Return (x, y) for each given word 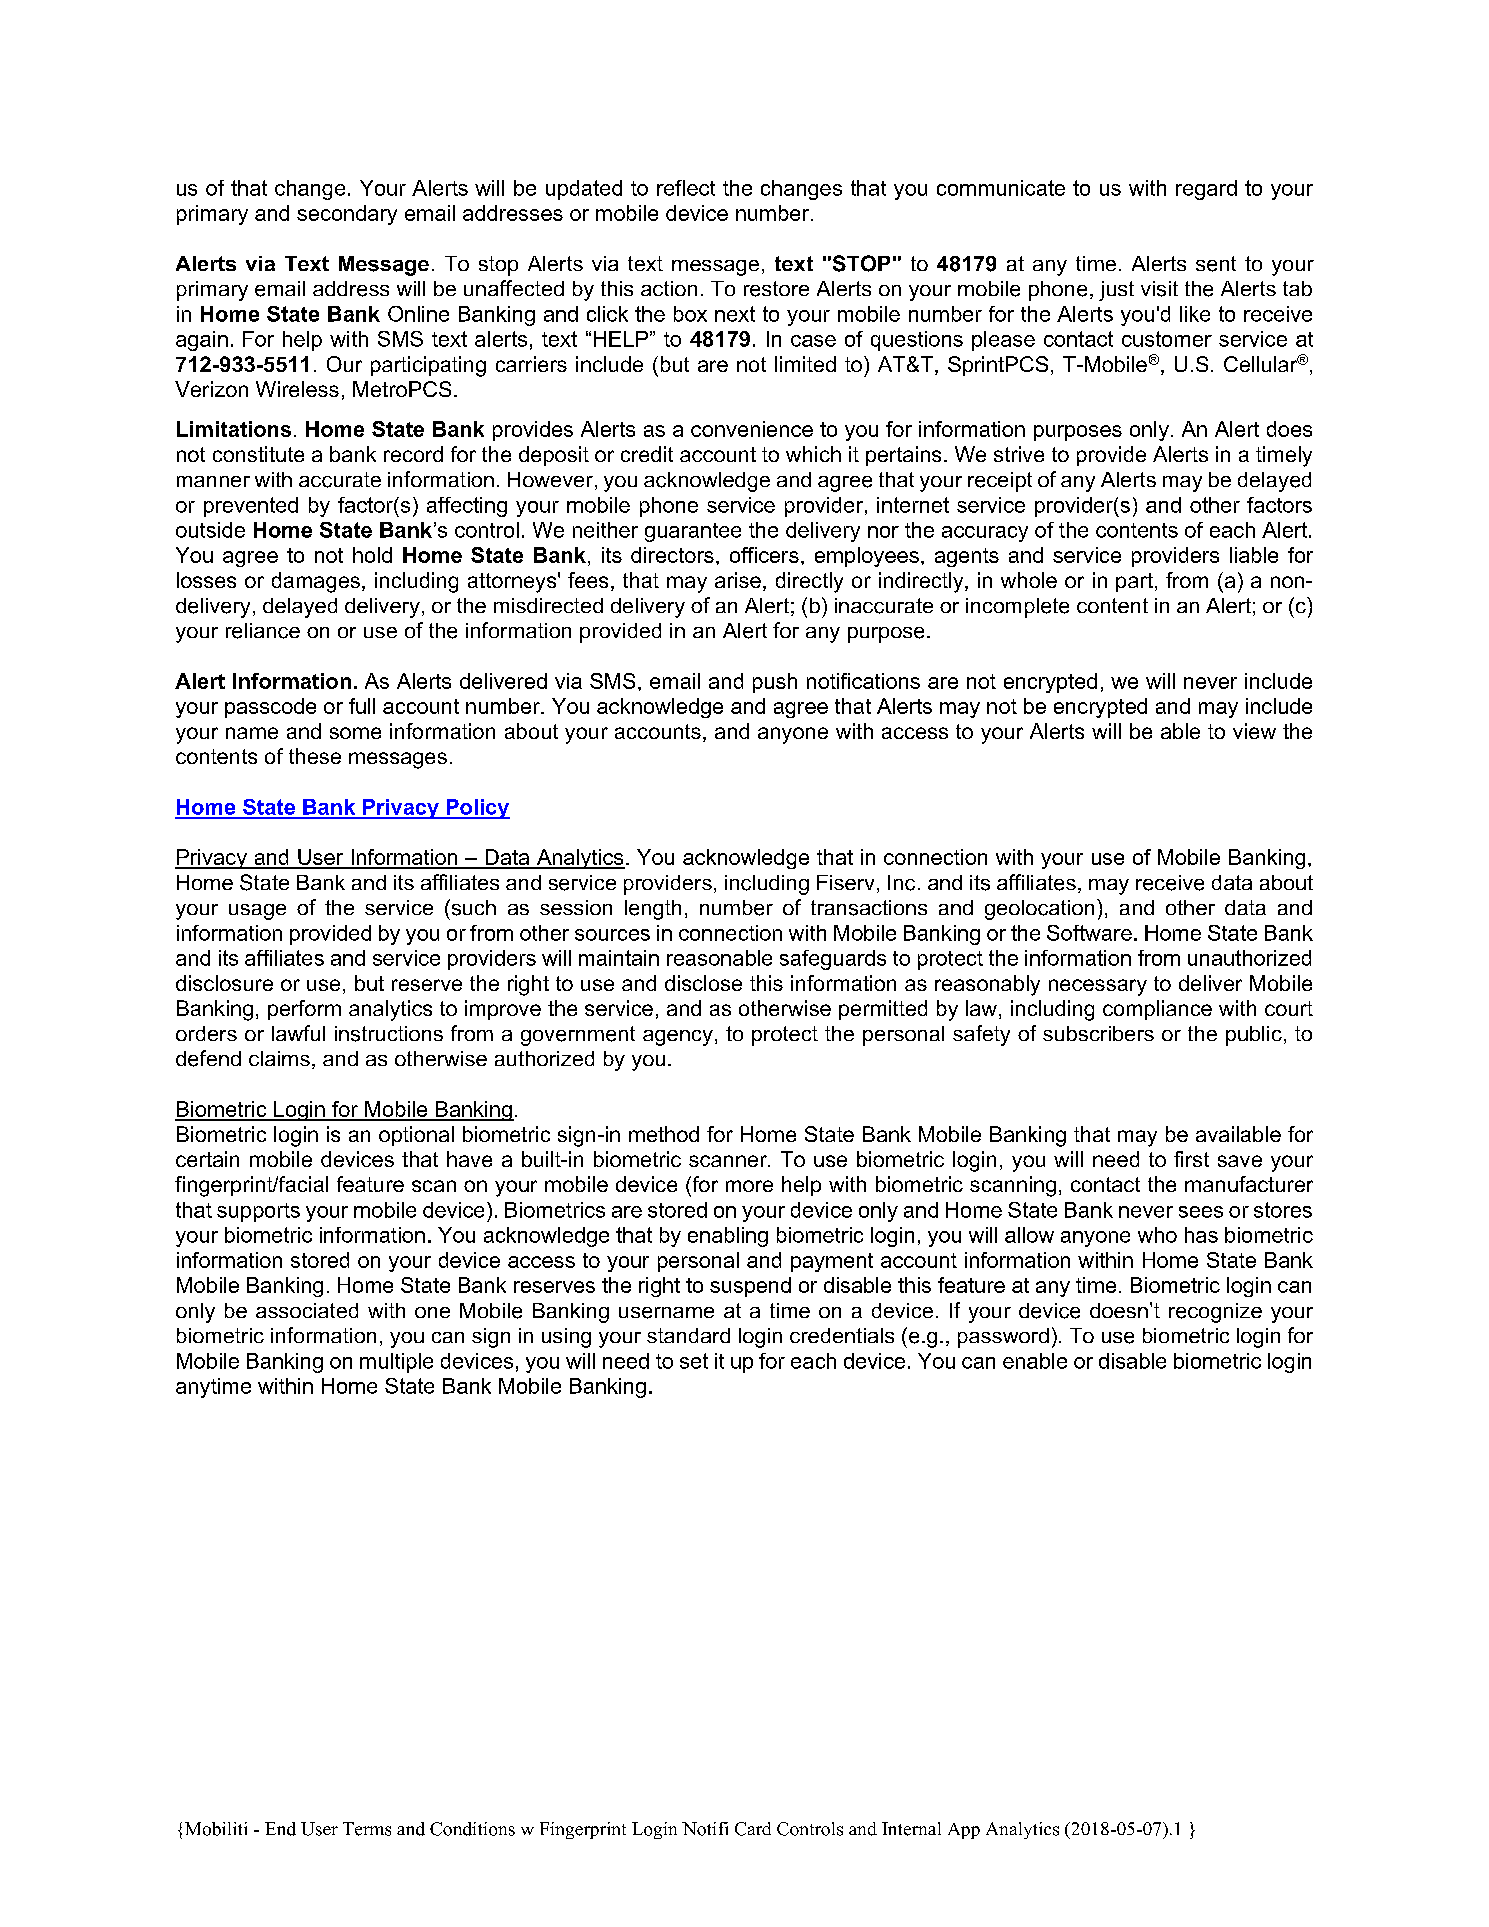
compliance (1157, 1010)
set (694, 1361)
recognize (1215, 1313)
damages (316, 582)
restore (776, 289)
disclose (703, 983)
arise (738, 580)
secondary (347, 215)
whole (1029, 580)
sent (1216, 264)
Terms (367, 1829)
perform (304, 1010)
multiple (396, 1363)
